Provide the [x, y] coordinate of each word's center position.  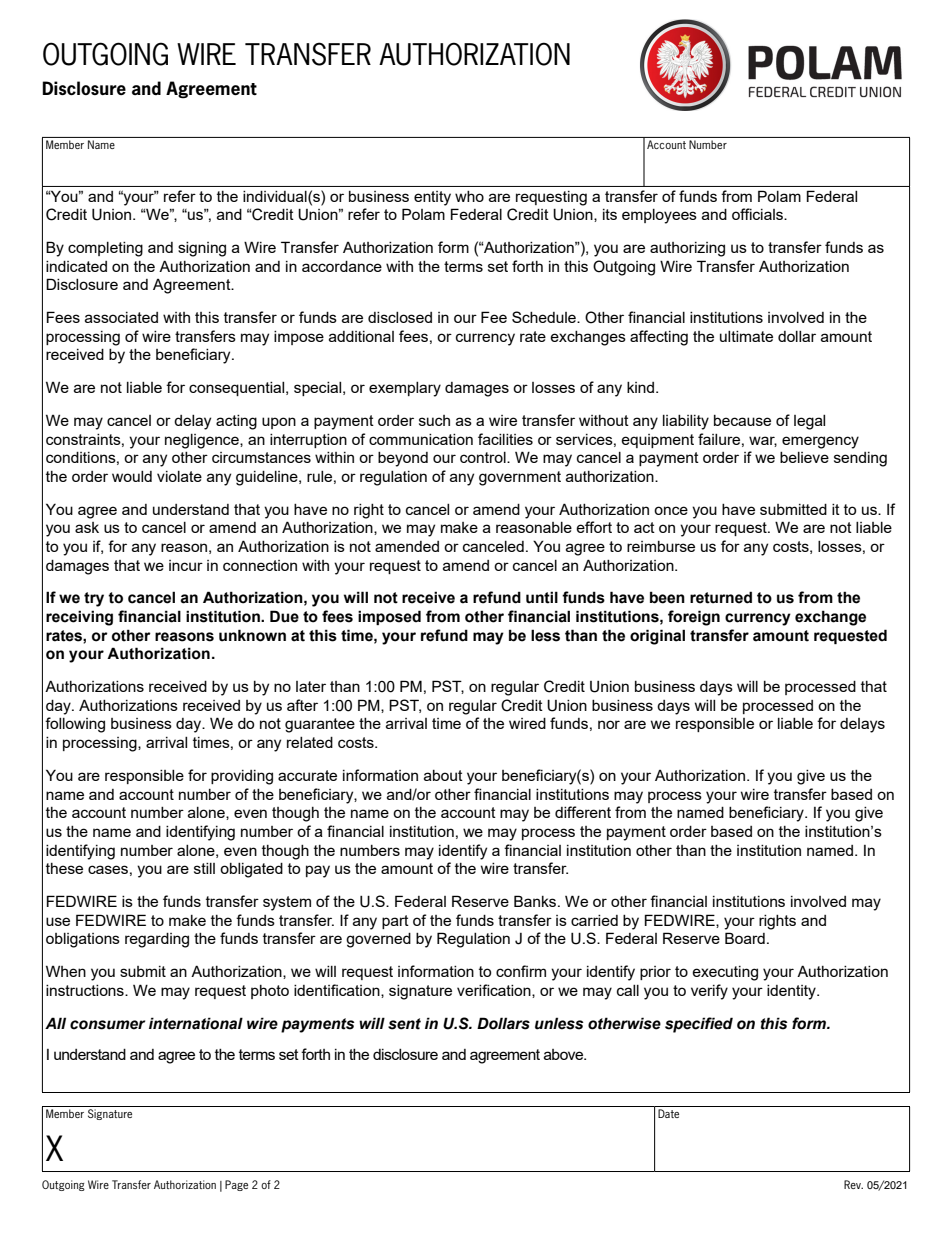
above [565, 1054]
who [469, 196]
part [395, 922]
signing [202, 249]
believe [804, 457]
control [484, 457]
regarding [157, 940]
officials [758, 214]
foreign [694, 618]
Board [745, 938]
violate [179, 476]
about [443, 775]
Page [236, 1185]
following [75, 725]
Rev [853, 1184]
